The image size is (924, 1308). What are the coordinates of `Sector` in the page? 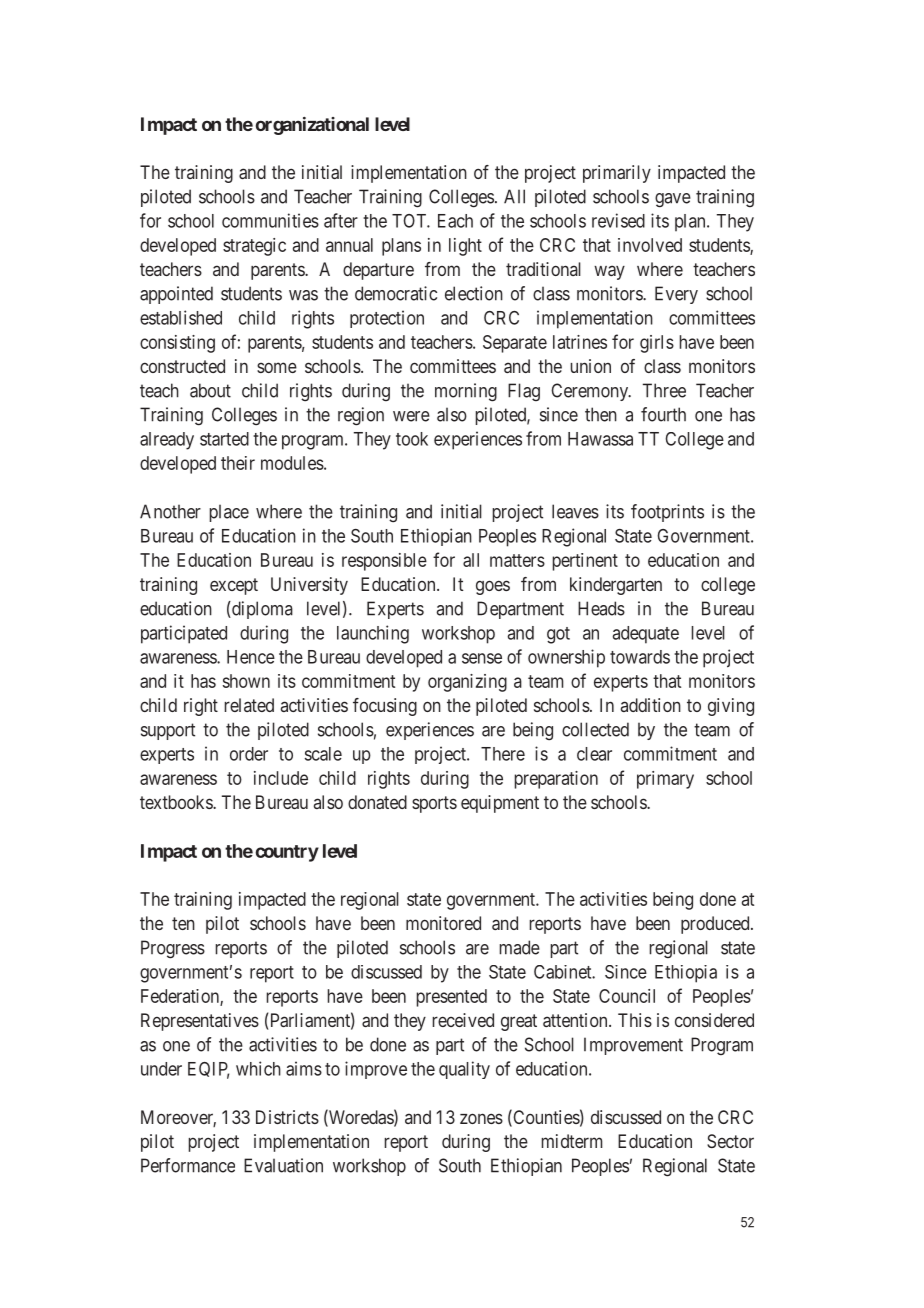 It's located at (730, 1141).
